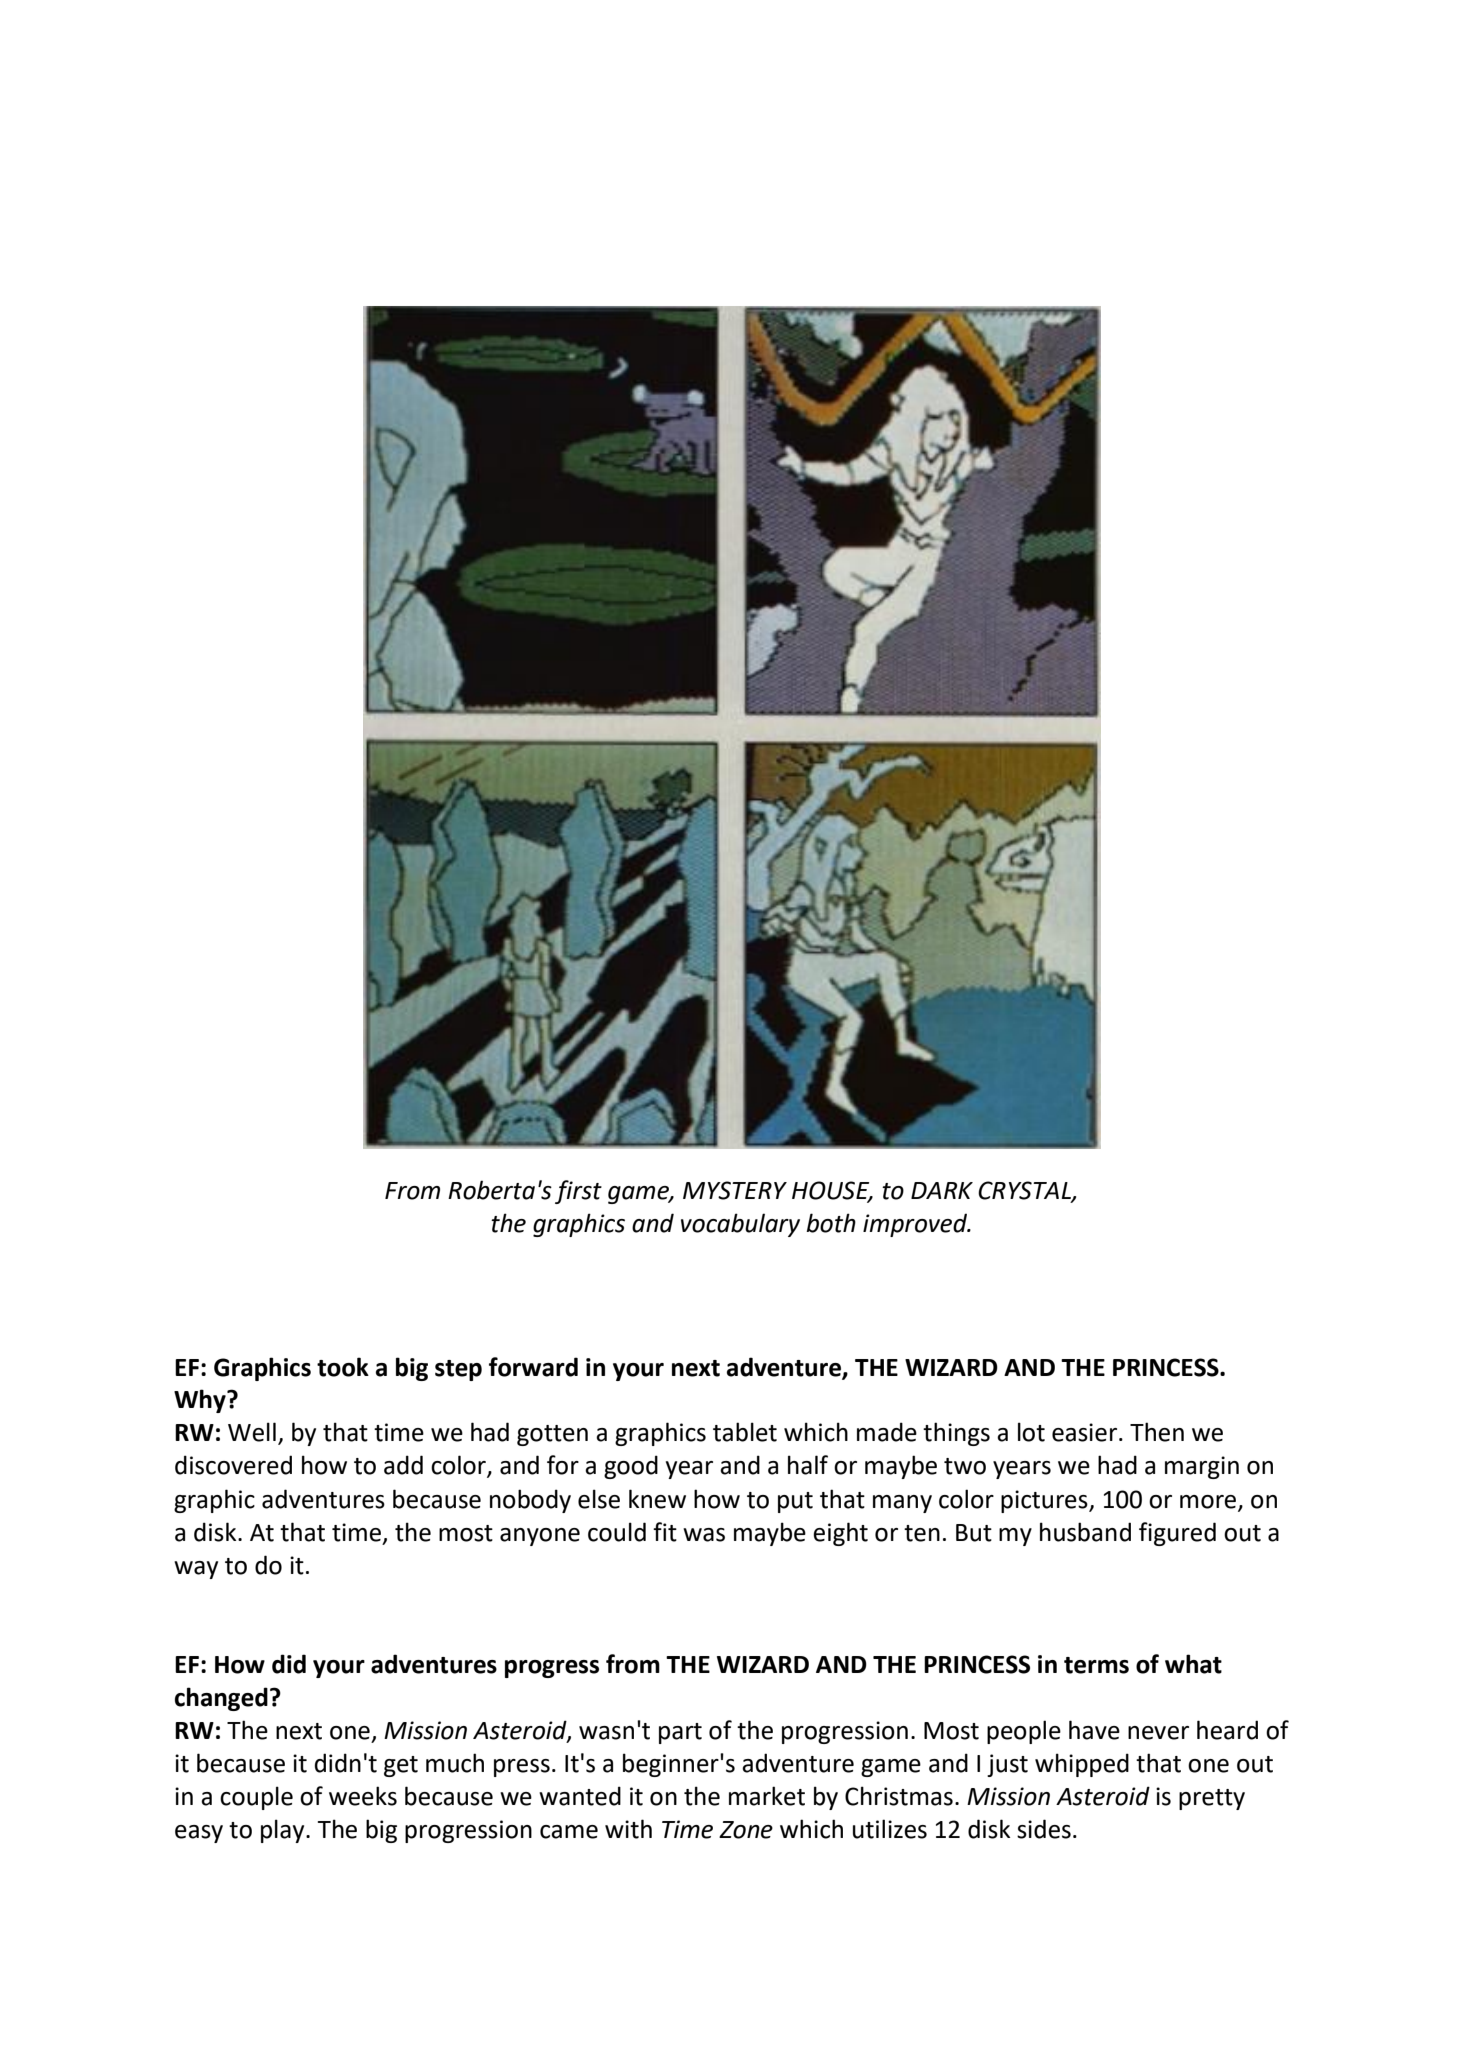 The width and height of the image is (1464, 2070). I want to click on part, so click(680, 1733).
